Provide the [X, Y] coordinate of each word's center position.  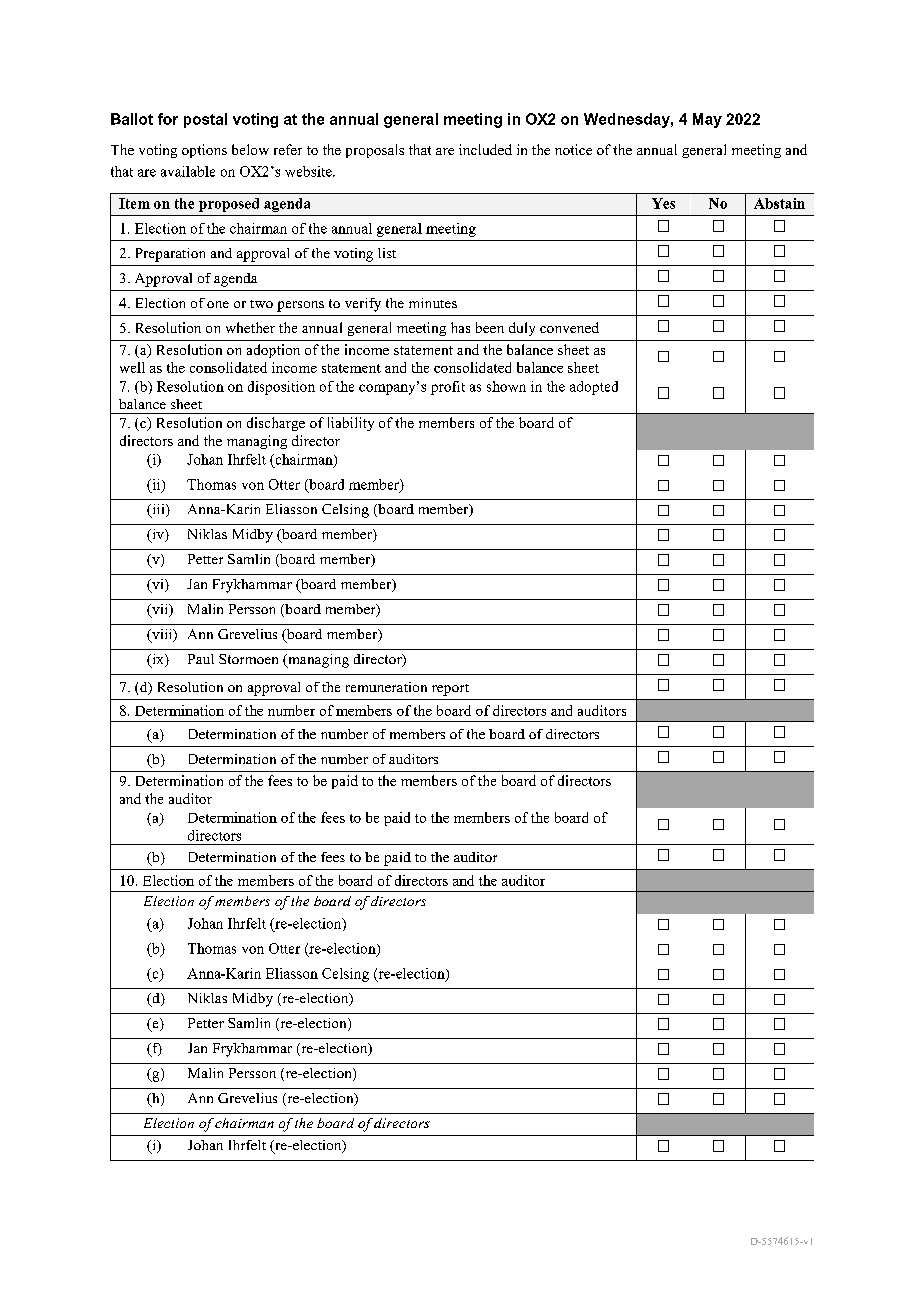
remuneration [386, 687]
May [707, 120]
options [204, 151]
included [485, 149]
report [450, 690]
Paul [201, 659]
